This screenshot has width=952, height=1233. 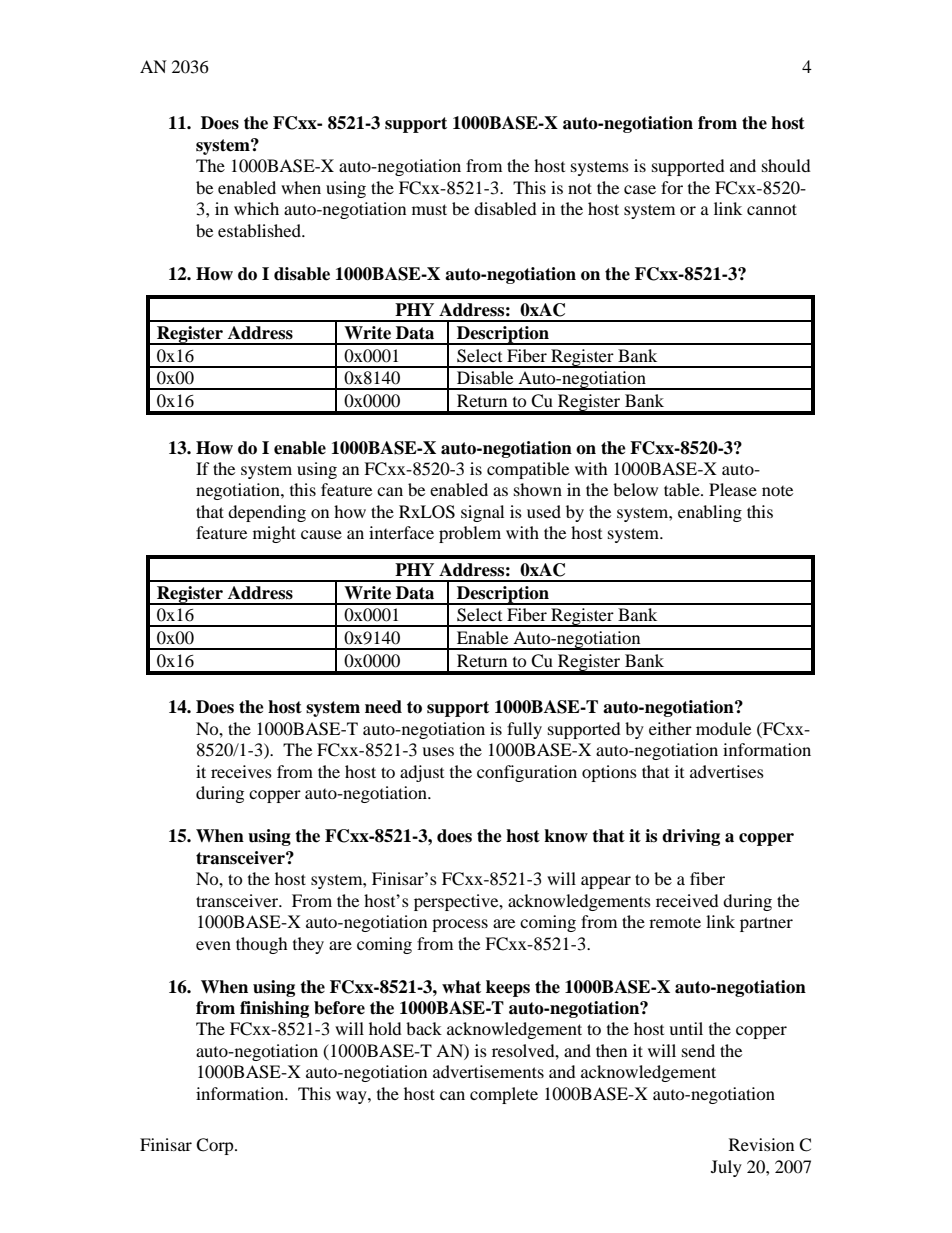 What do you see at coordinates (429, 209) in the screenshot?
I see `must` at bounding box center [429, 209].
